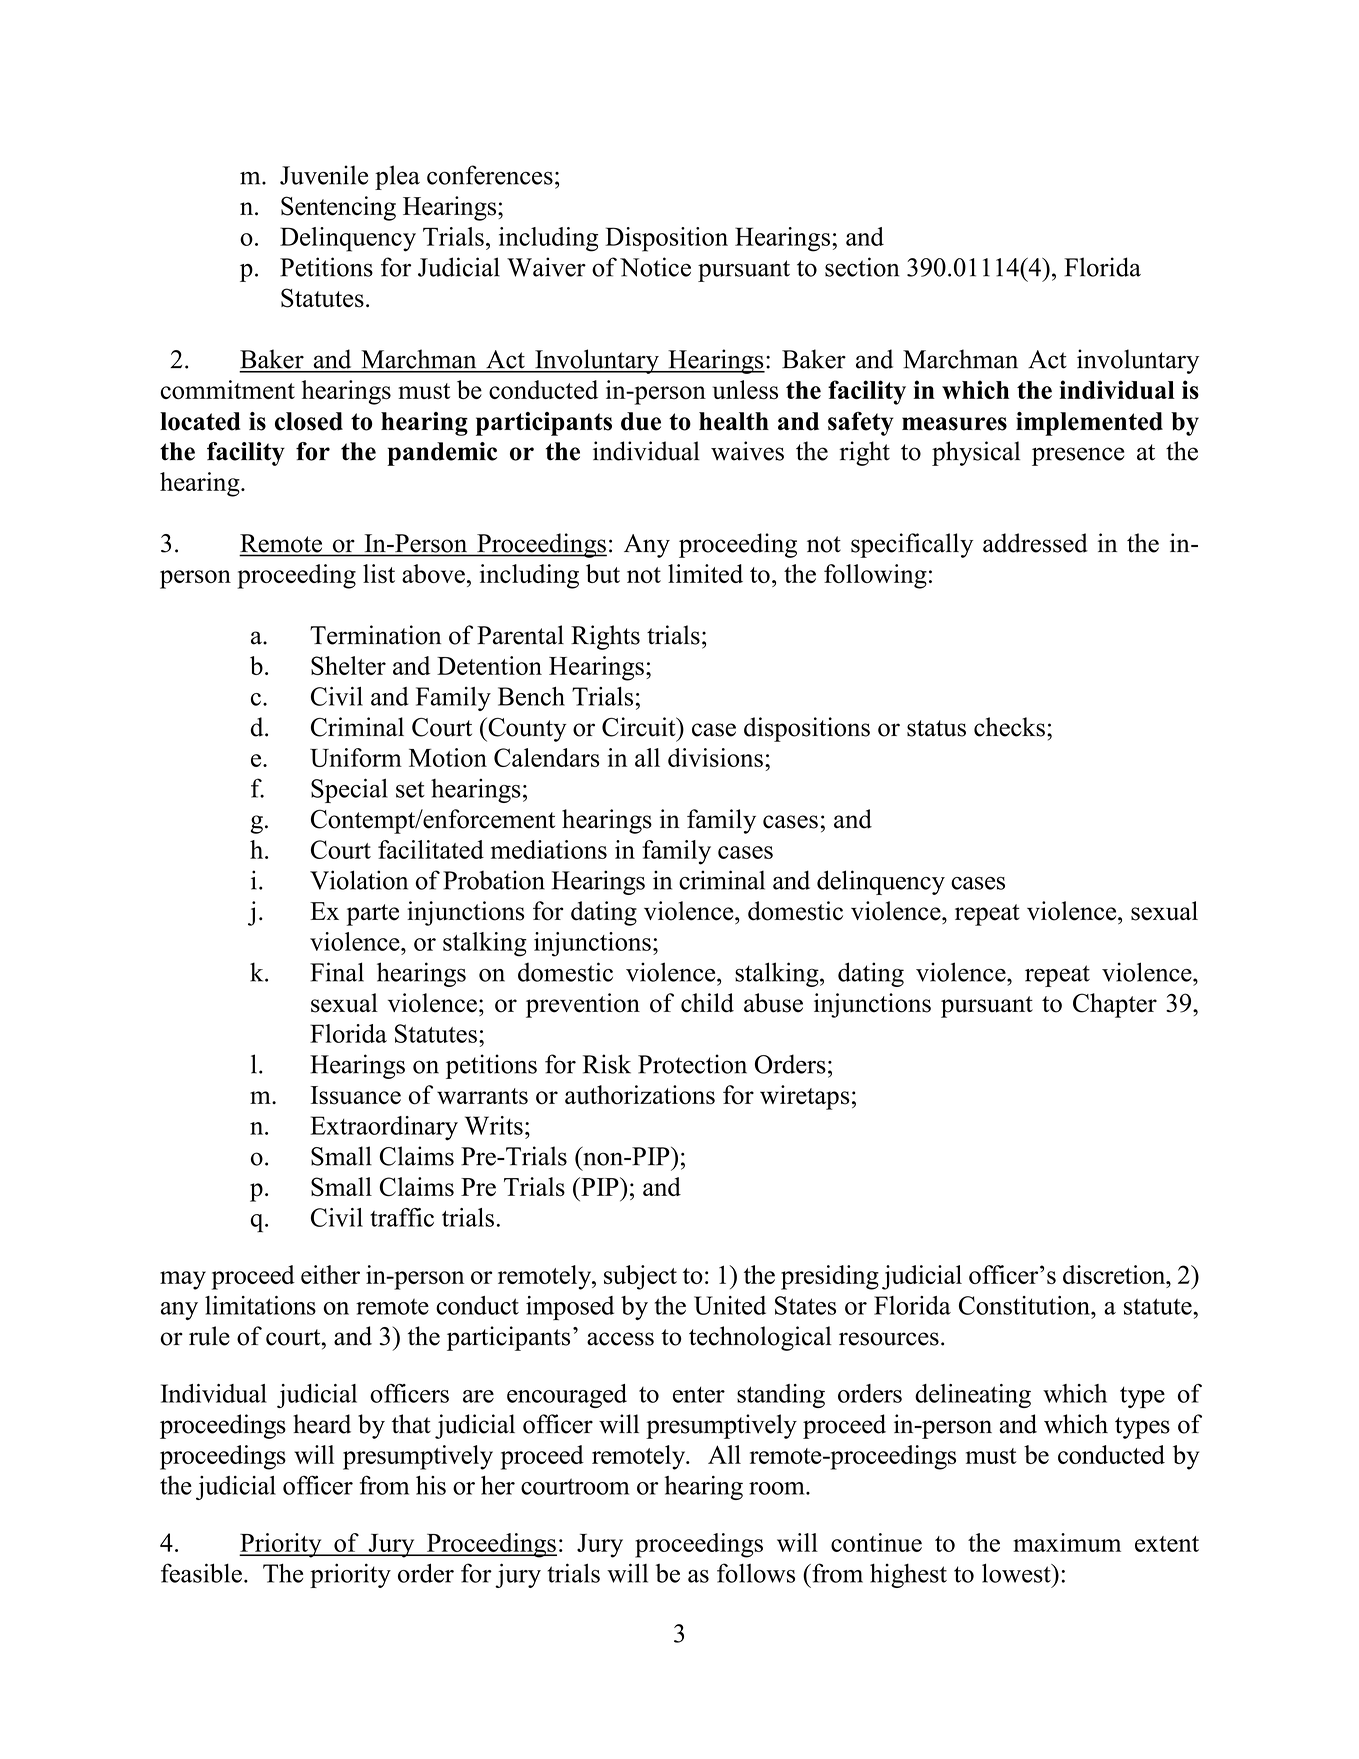 The width and height of the image is (1359, 1759). What do you see at coordinates (862, 267) in the image?
I see `section` at bounding box center [862, 267].
